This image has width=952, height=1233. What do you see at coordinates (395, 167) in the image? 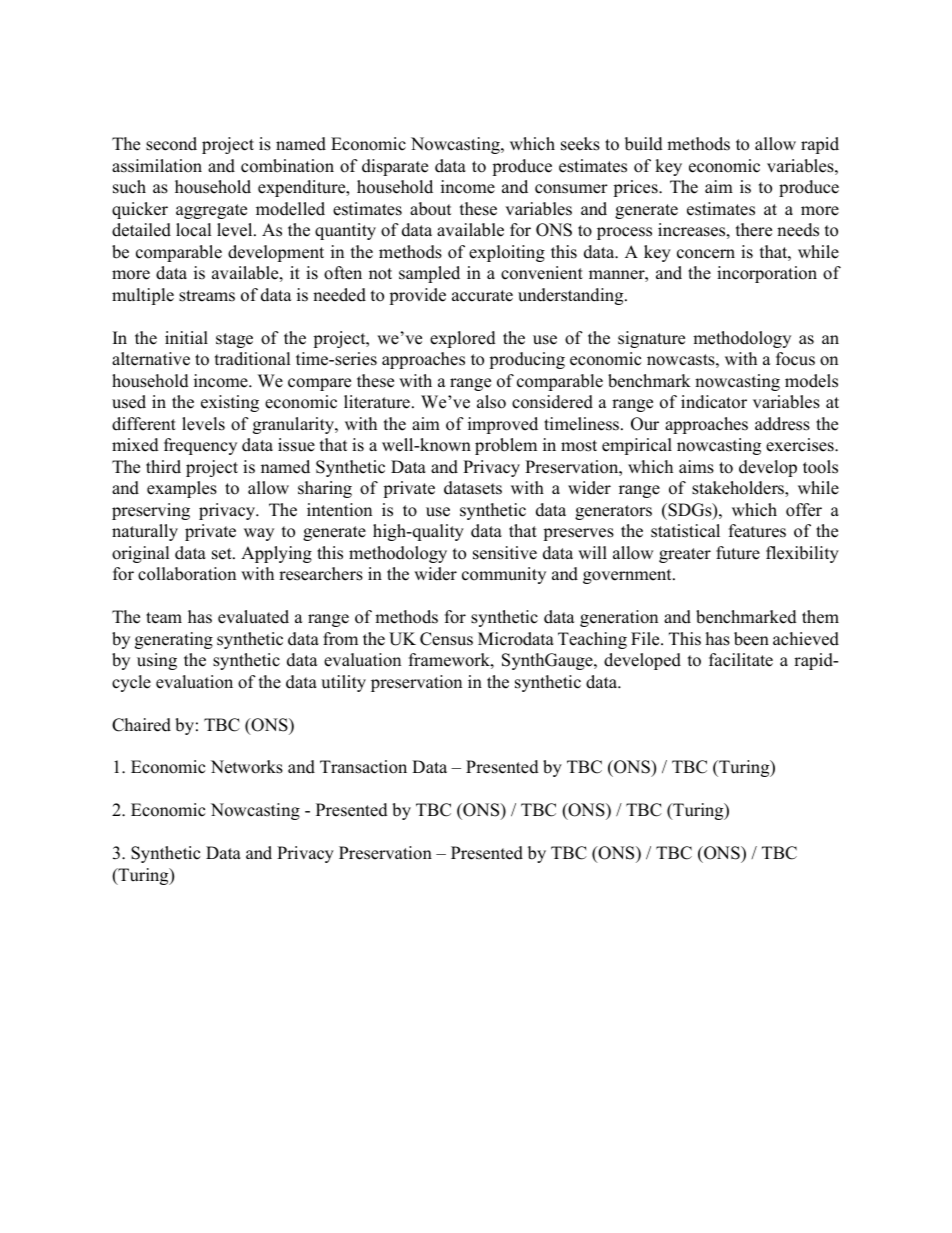
I see `disparate` at bounding box center [395, 167].
